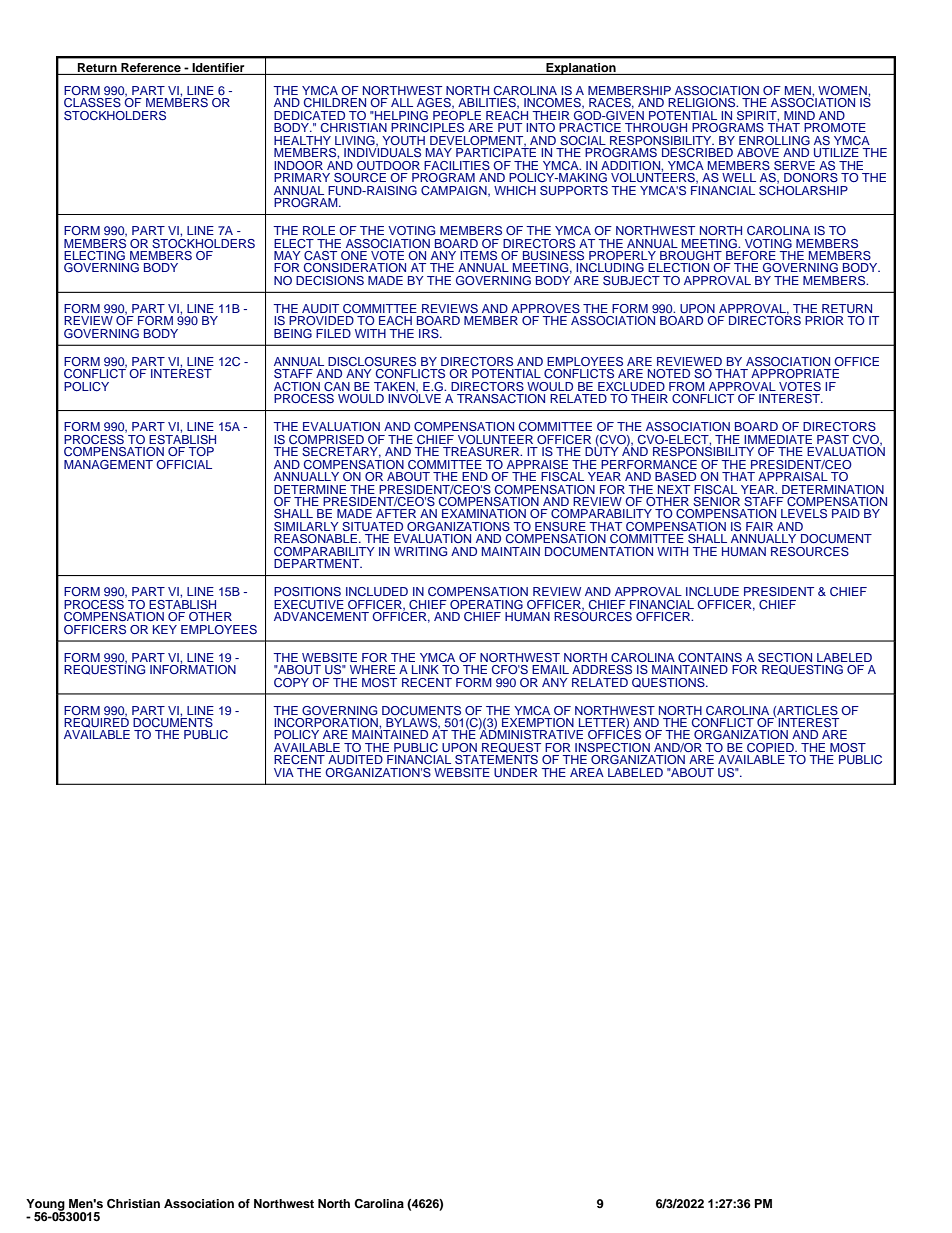 The width and height of the document is (952, 1233). I want to click on SECTION, so click(785, 657).
